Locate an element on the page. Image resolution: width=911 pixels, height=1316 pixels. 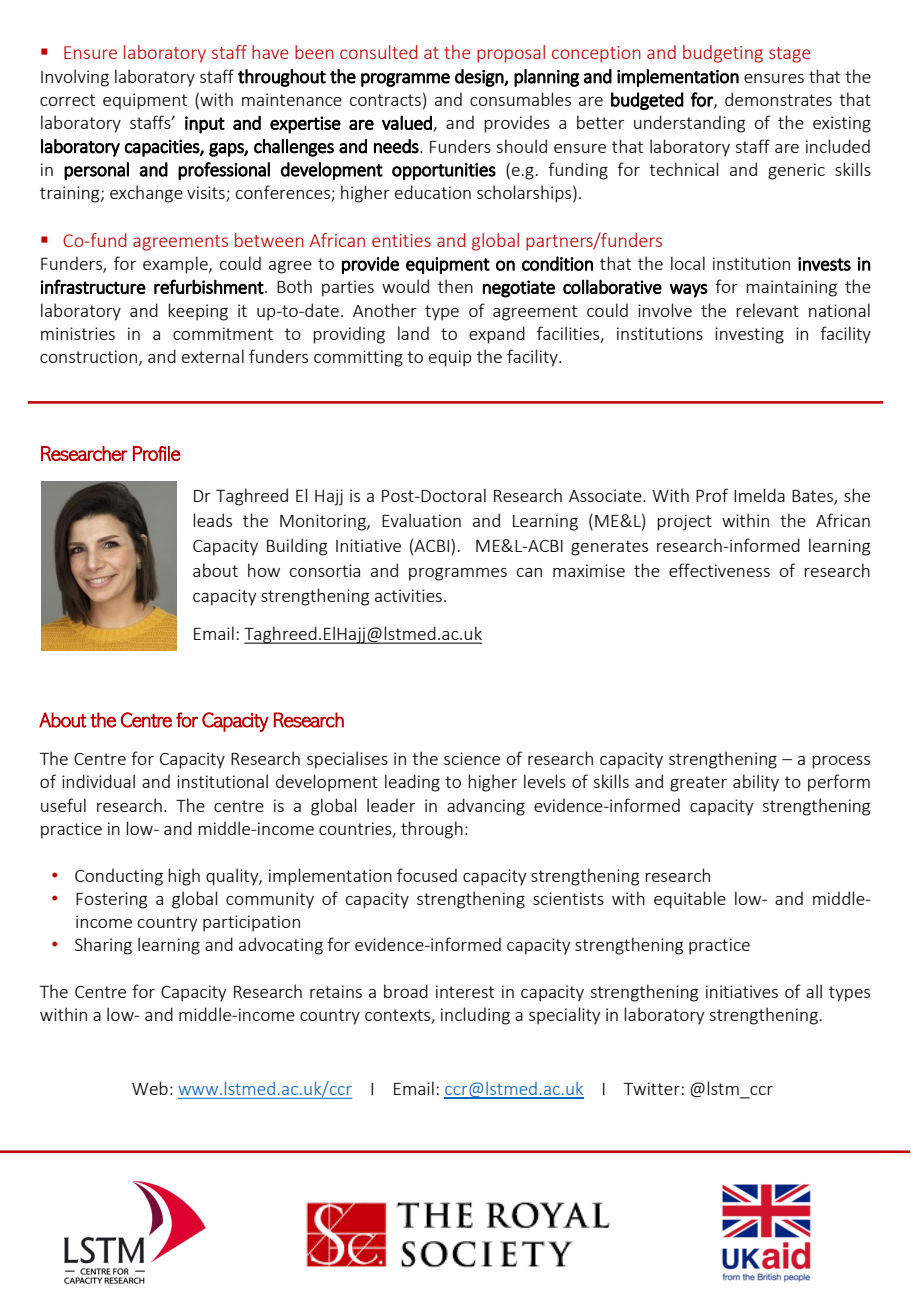
design is located at coordinates (480, 78).
